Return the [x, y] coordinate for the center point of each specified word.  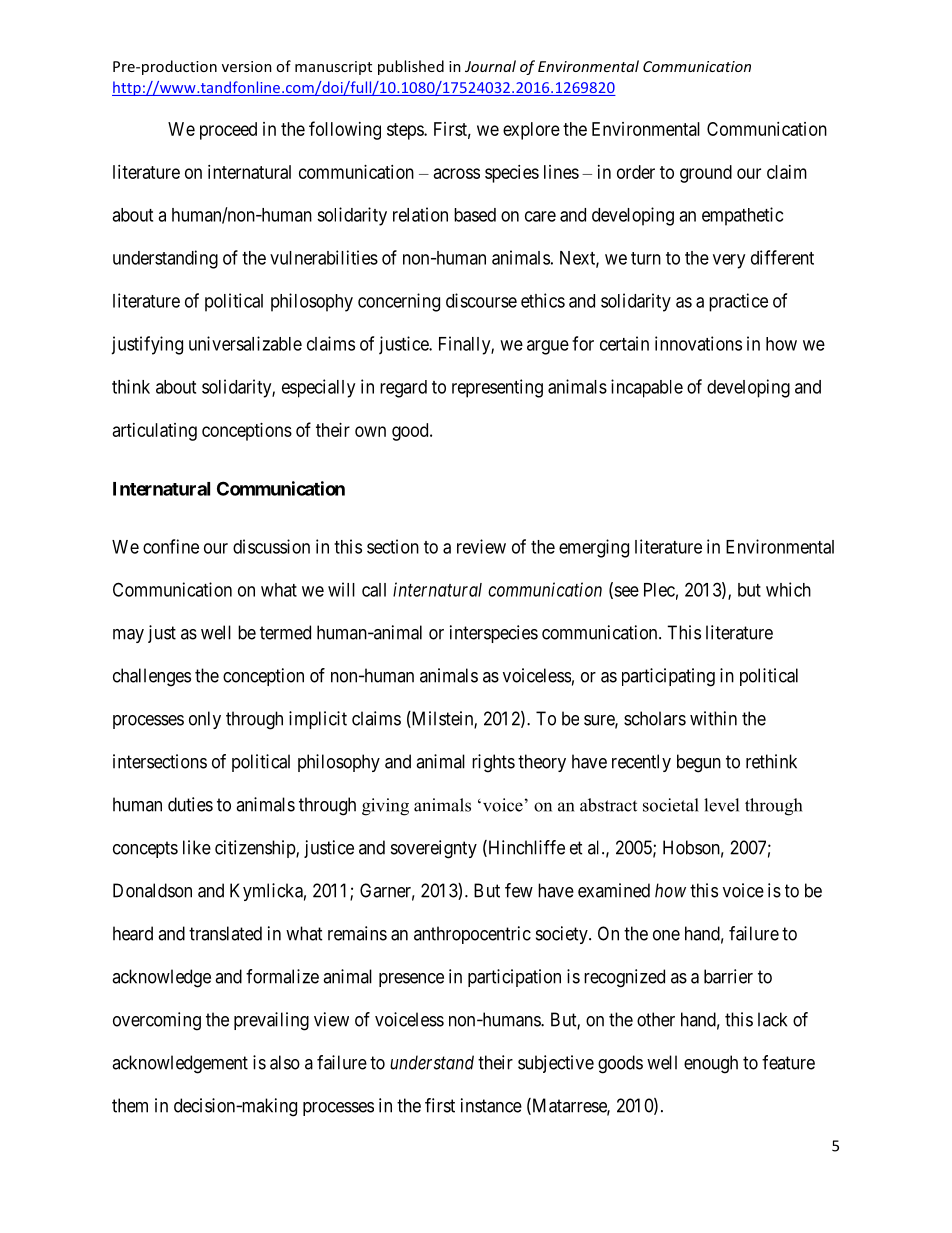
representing [497, 388]
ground [706, 174]
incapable [647, 388]
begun [699, 763]
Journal [490, 66]
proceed [228, 131]
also [285, 1062]
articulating [155, 432]
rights [493, 763]
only [205, 720]
